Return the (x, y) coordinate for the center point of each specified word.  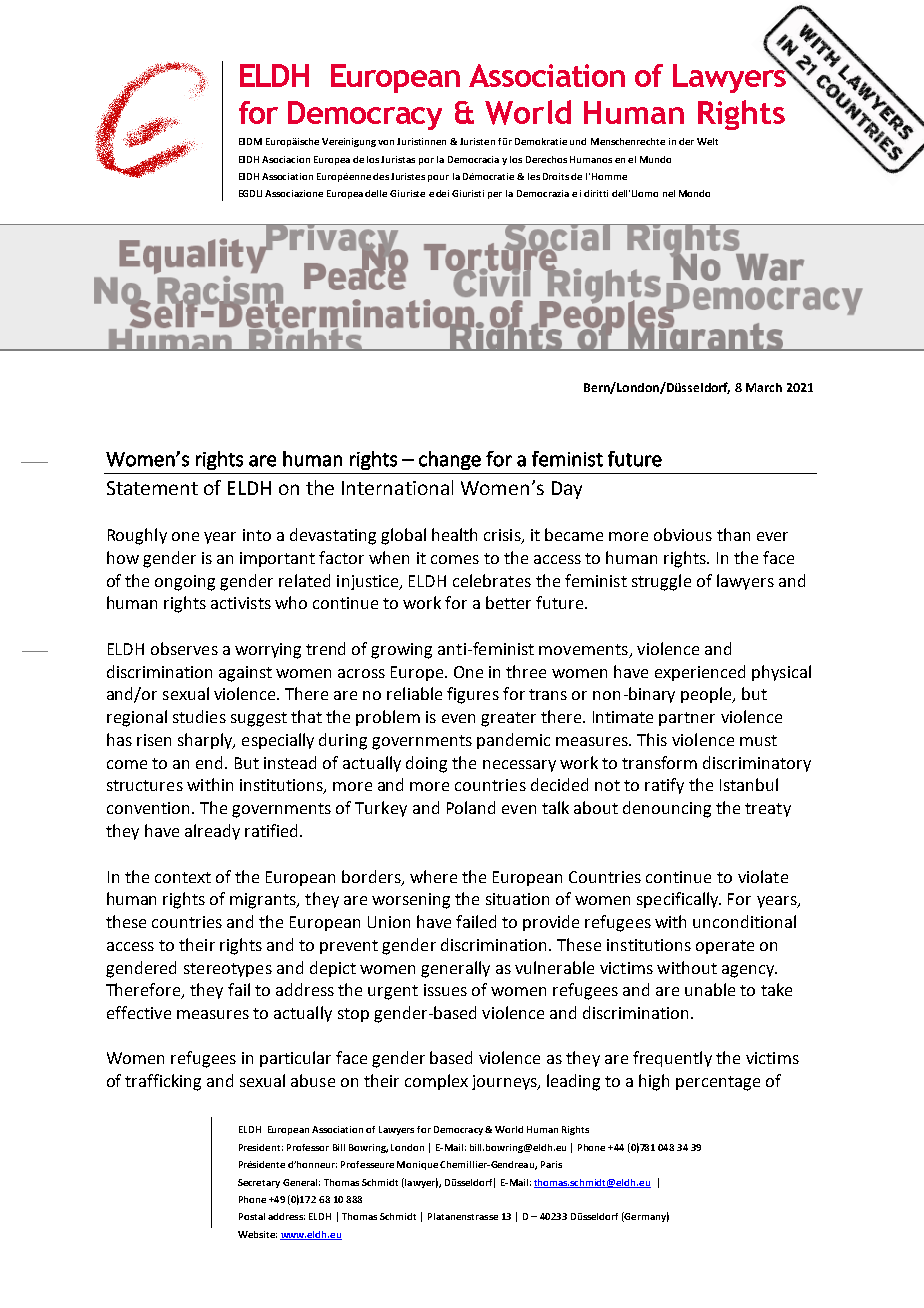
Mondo (694, 193)
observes (184, 648)
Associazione (294, 193)
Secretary (259, 1183)
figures (473, 695)
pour (438, 178)
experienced (700, 673)
